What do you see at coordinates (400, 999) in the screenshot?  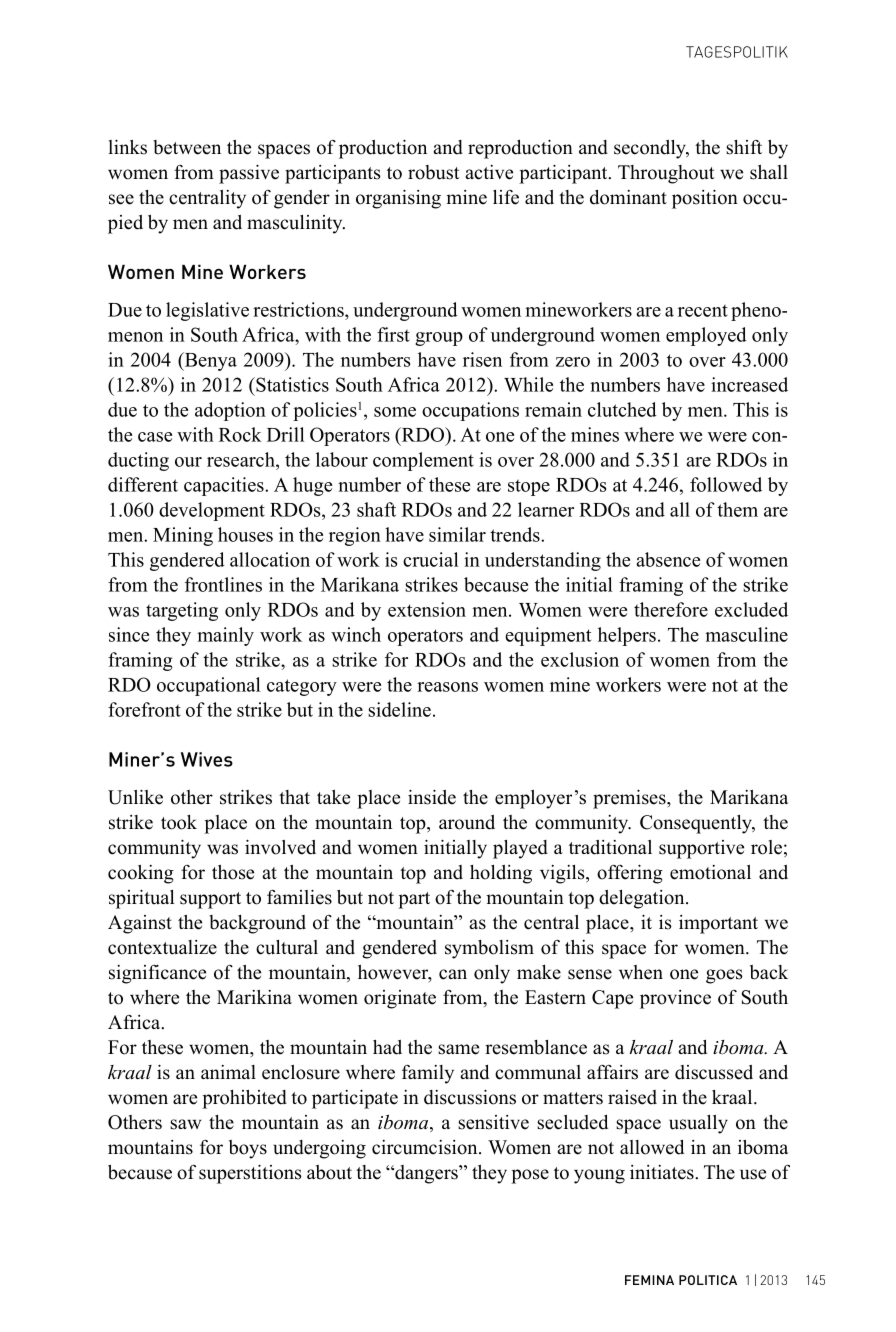 I see `originate` at bounding box center [400, 999].
